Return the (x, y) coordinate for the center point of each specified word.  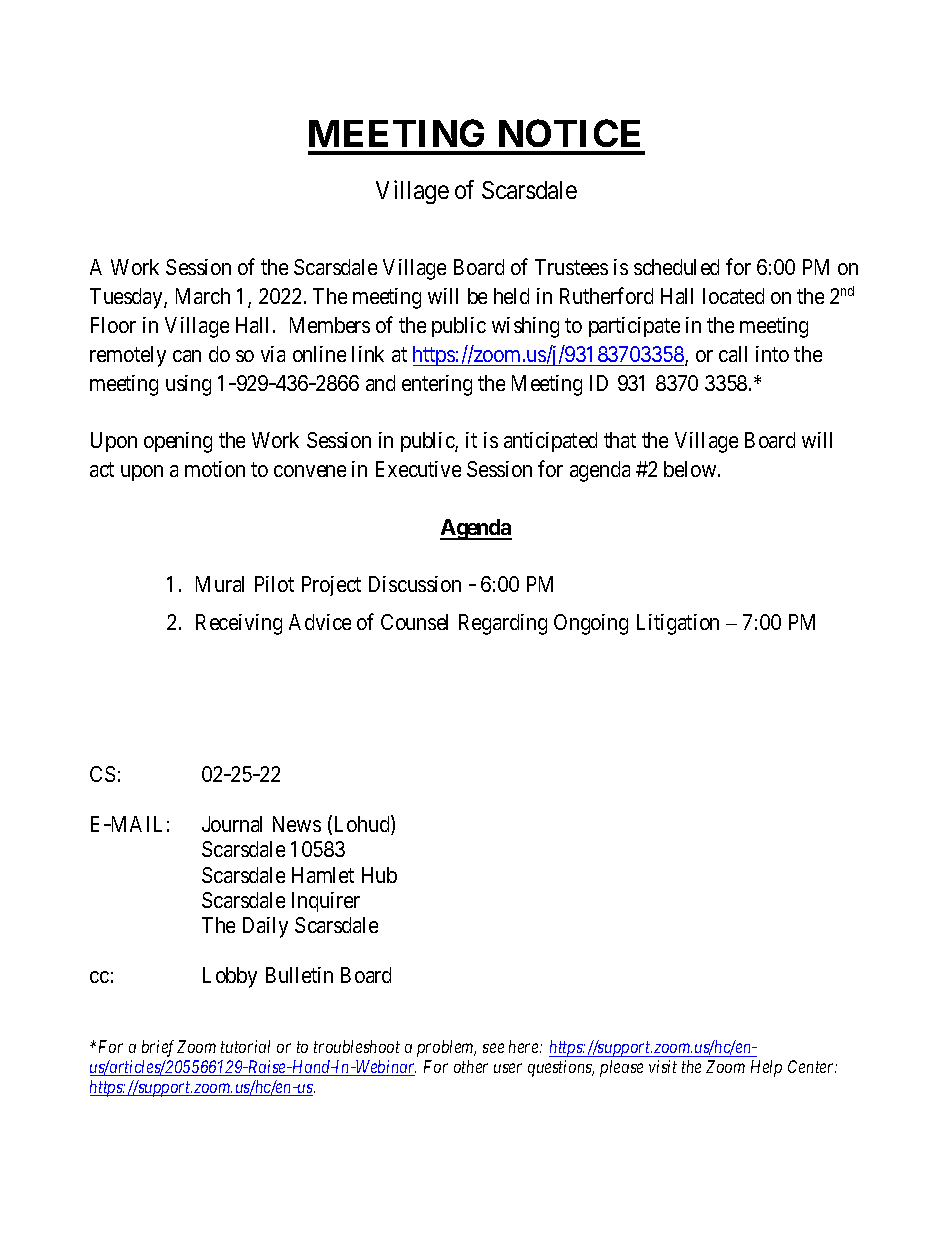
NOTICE (569, 133)
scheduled (676, 267)
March (203, 296)
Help (766, 1068)
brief (158, 1048)
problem (446, 1048)
